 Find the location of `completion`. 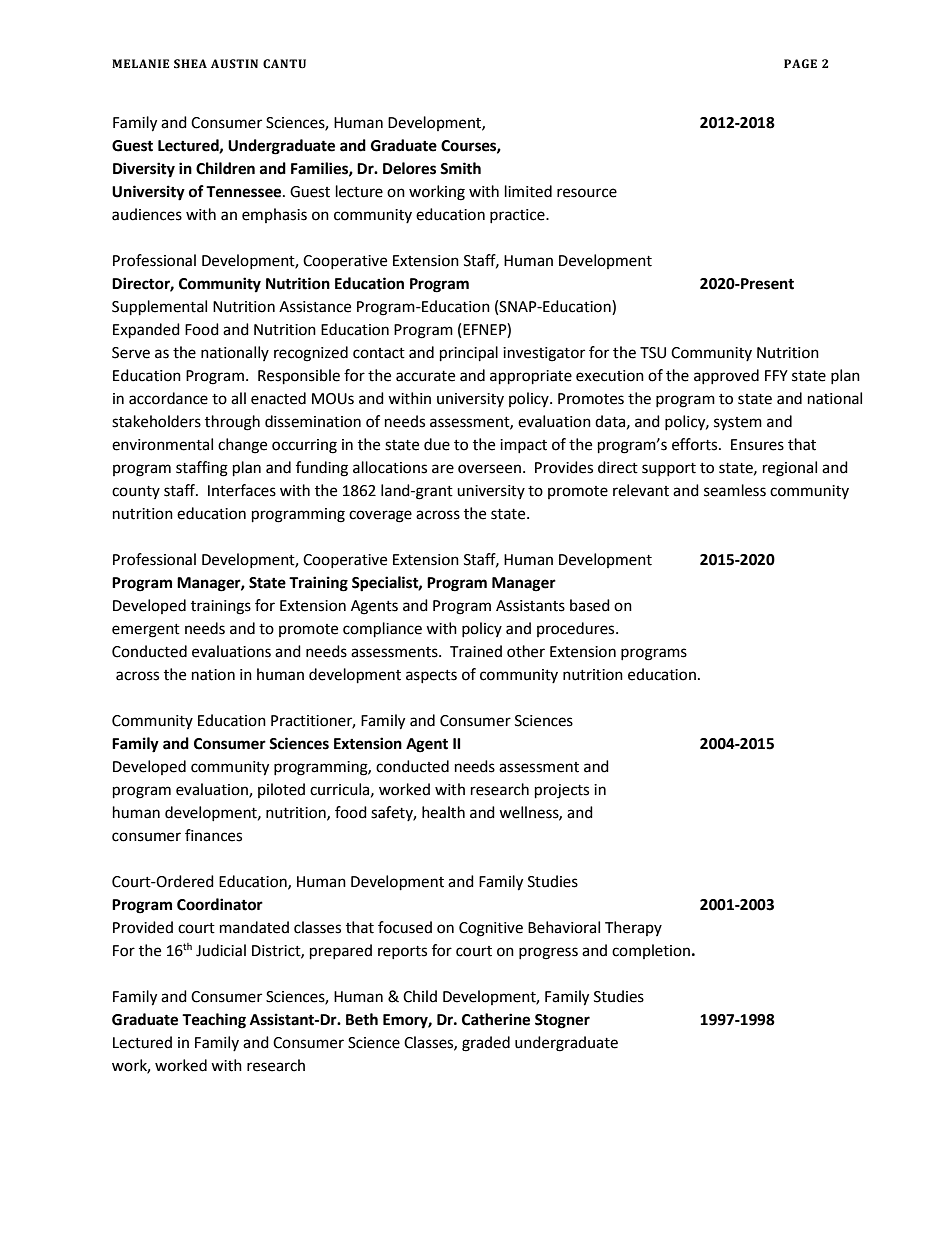

completion is located at coordinates (651, 951).
